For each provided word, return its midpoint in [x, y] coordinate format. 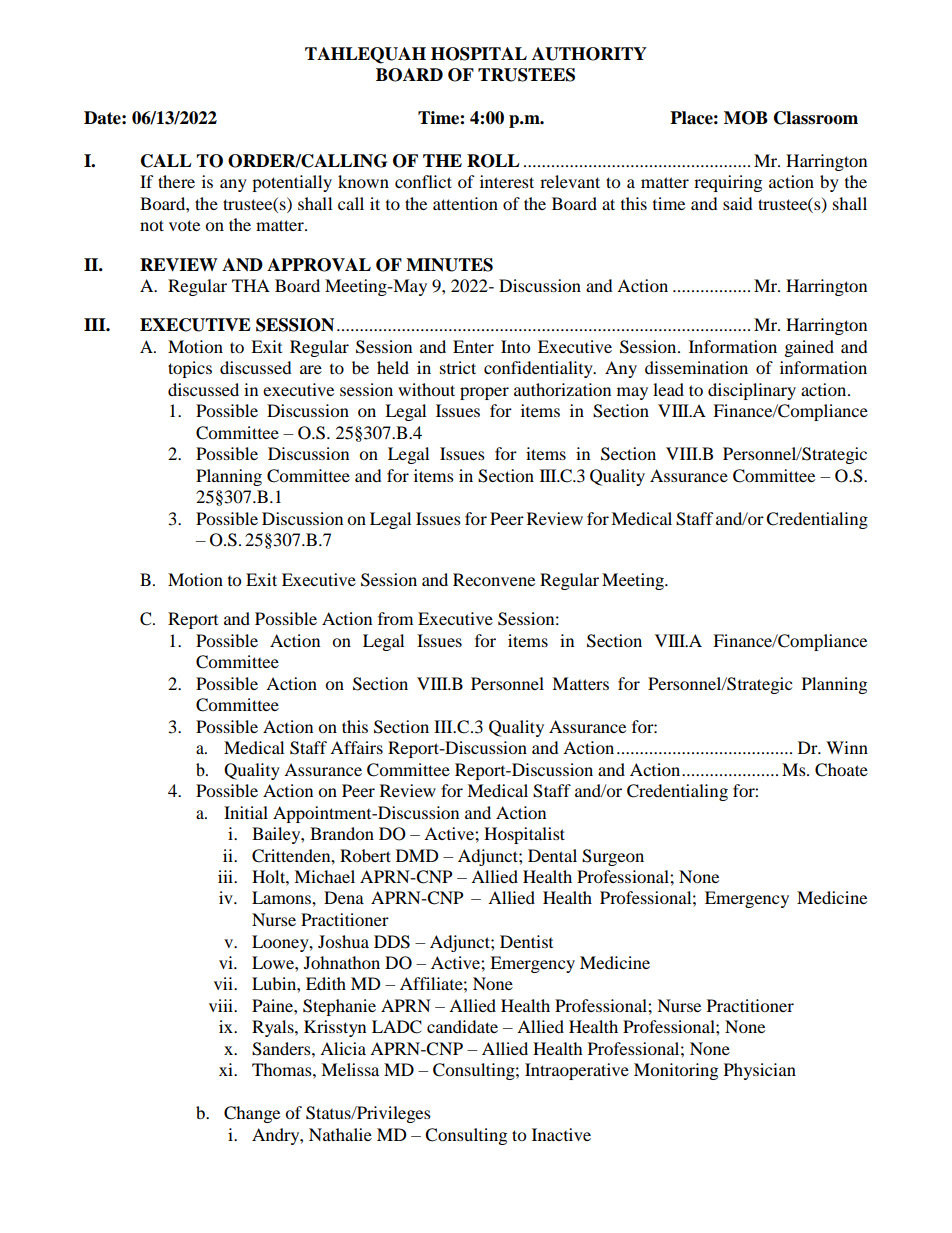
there [176, 181]
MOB [746, 118]
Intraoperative [577, 1071]
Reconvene [494, 579]
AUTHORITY [589, 54]
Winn [847, 747]
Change [252, 1114]
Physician [760, 1071]
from [395, 618]
